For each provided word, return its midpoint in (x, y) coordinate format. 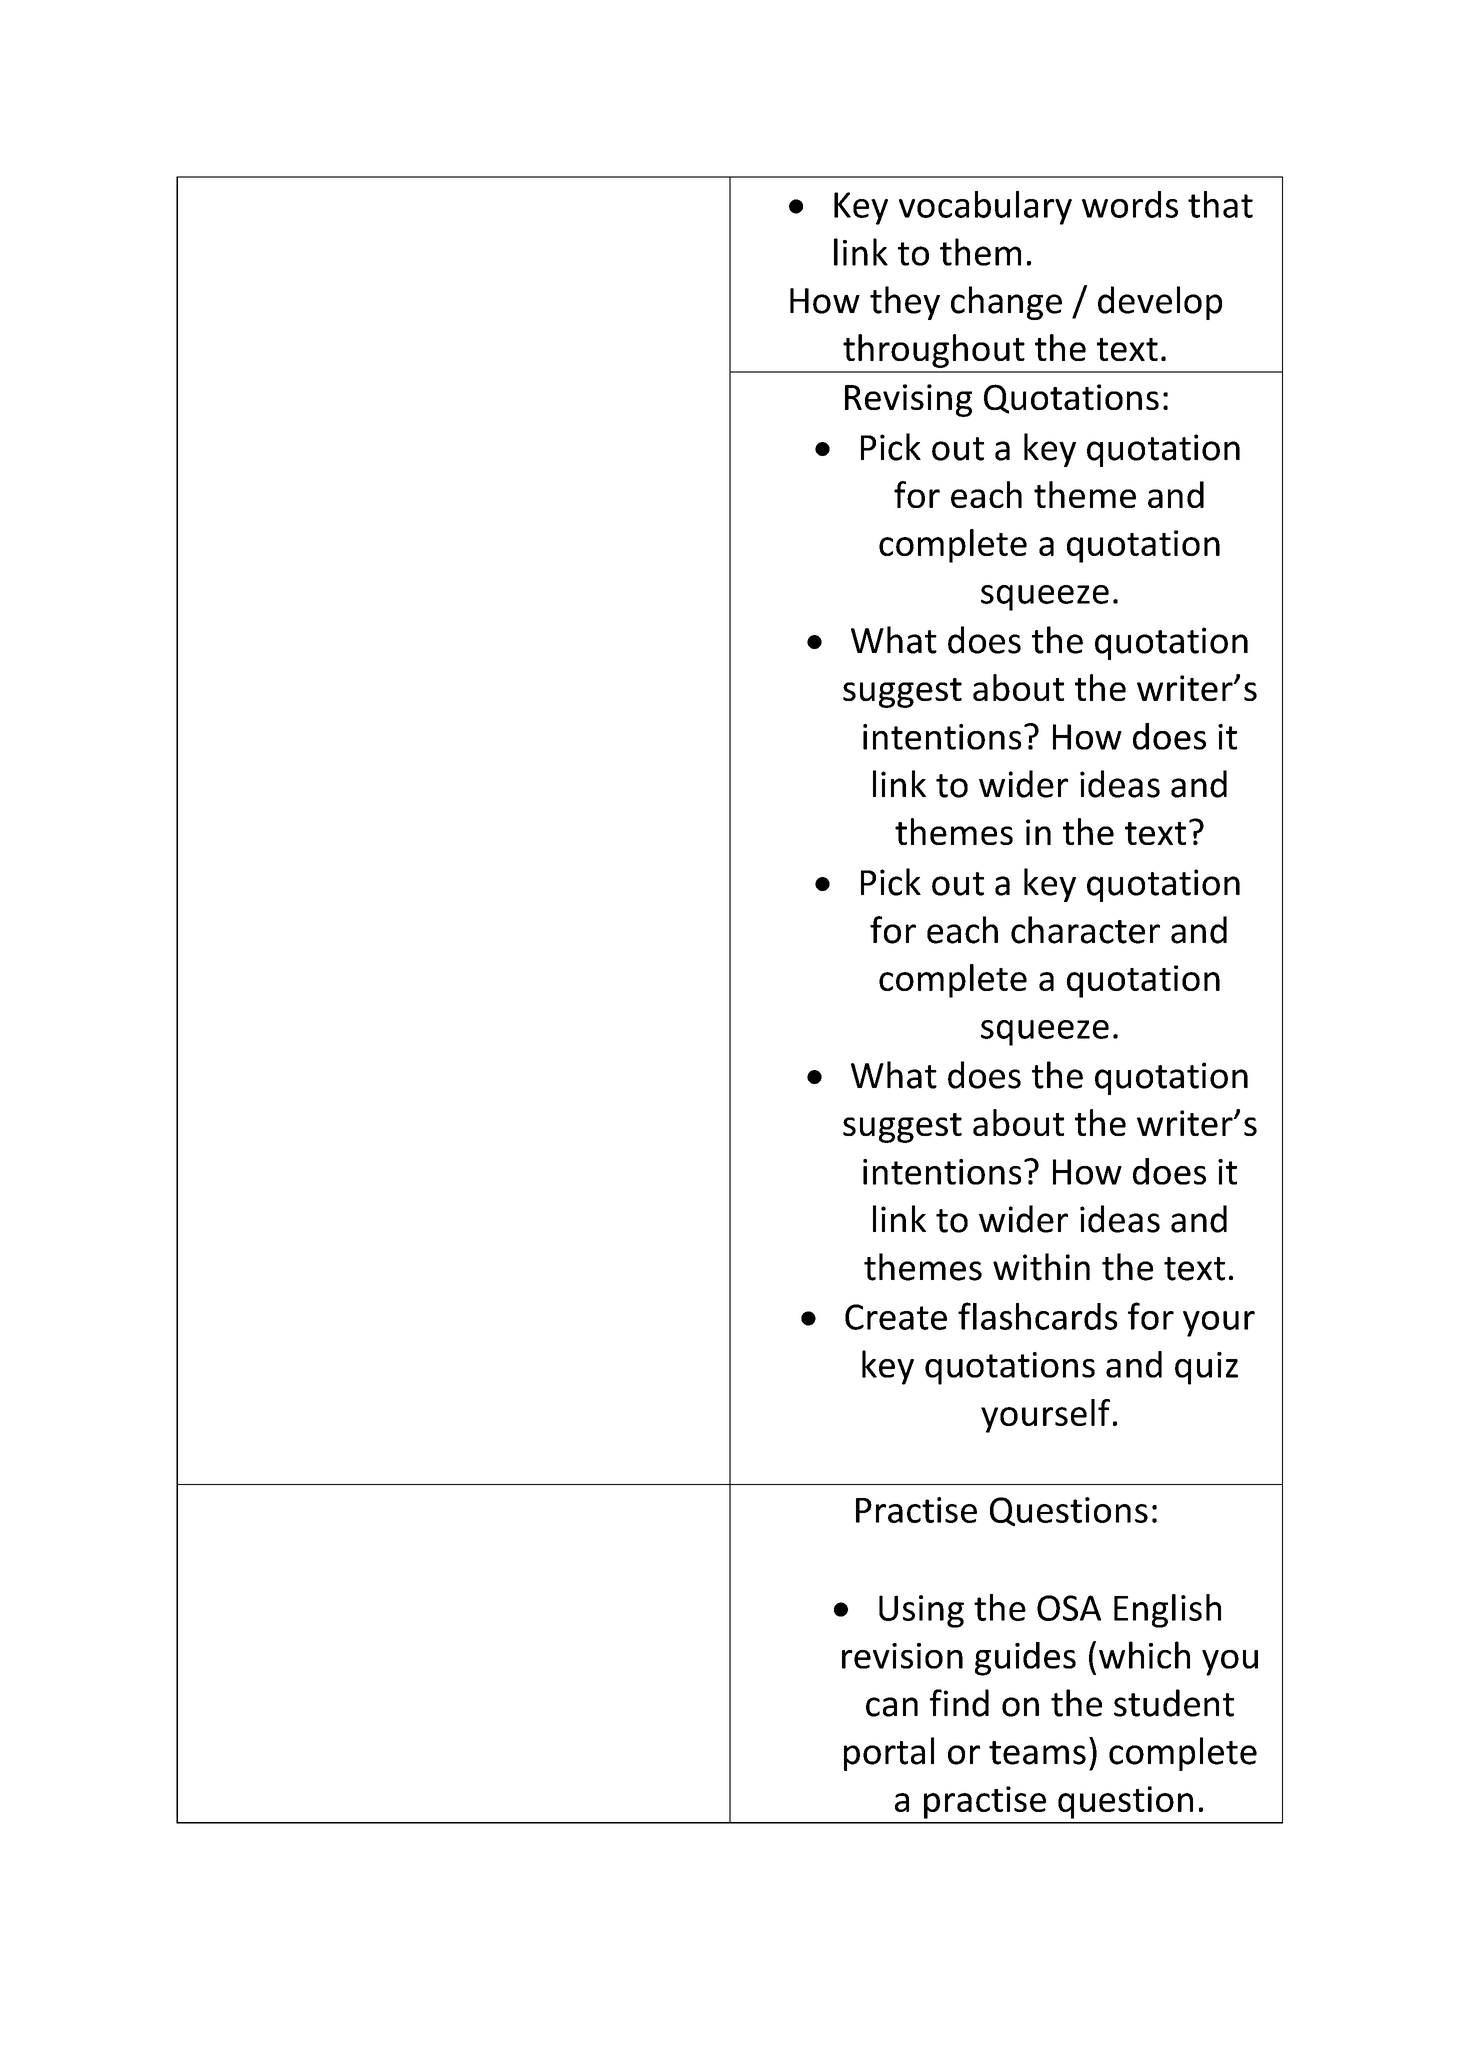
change (1006, 303)
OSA (1069, 1608)
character (1085, 930)
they (905, 303)
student (1174, 1703)
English (1167, 1611)
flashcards (1038, 1316)
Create (896, 1317)
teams (1037, 1753)
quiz (1206, 1368)
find (959, 1703)
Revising (908, 400)
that (1220, 204)
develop (1160, 303)
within (1041, 1267)
